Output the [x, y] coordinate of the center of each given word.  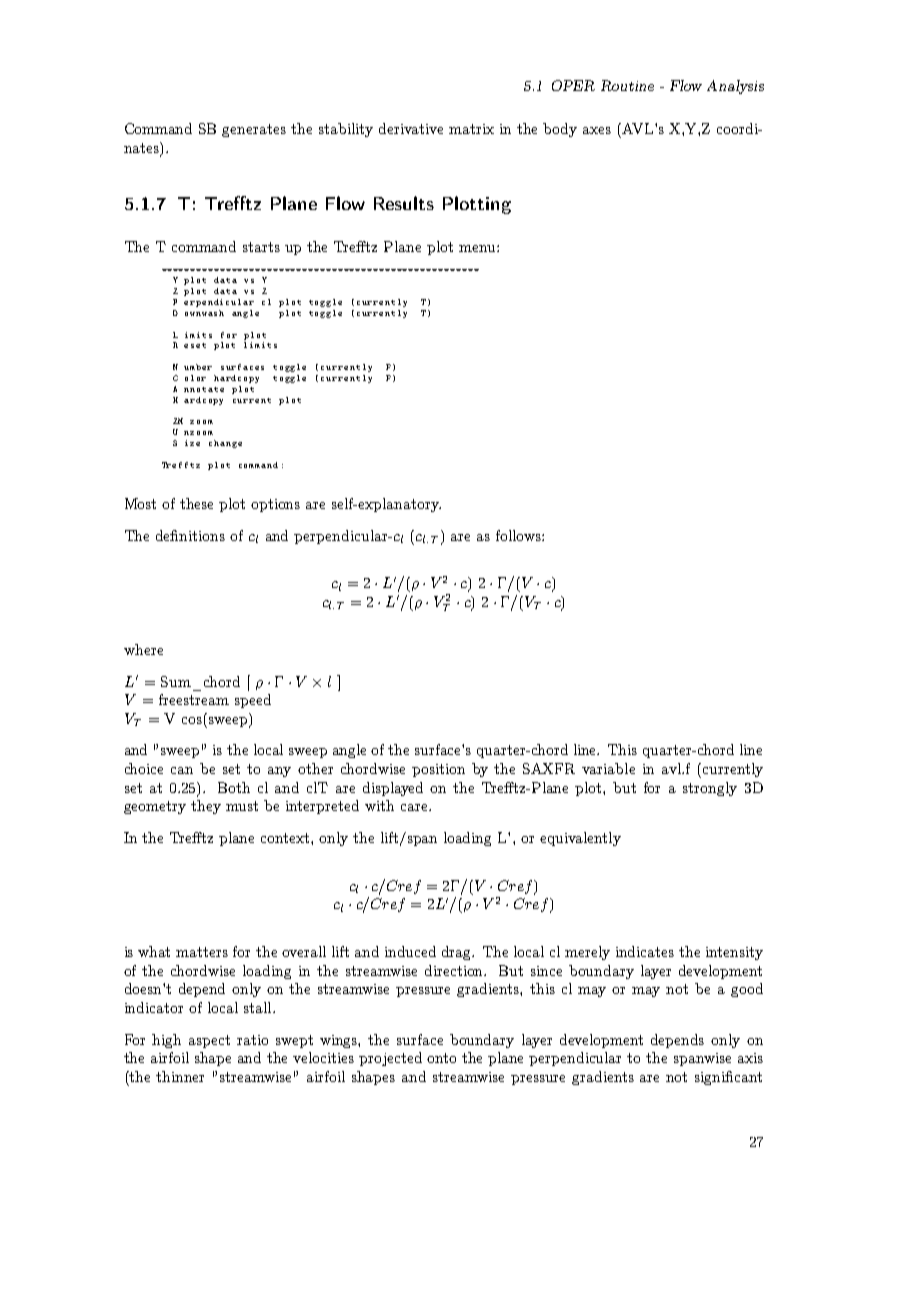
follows [519, 535]
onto [441, 1058]
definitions [190, 535]
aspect [209, 1041]
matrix [471, 129]
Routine [627, 85]
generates [254, 130]
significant [728, 1078]
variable [608, 768]
